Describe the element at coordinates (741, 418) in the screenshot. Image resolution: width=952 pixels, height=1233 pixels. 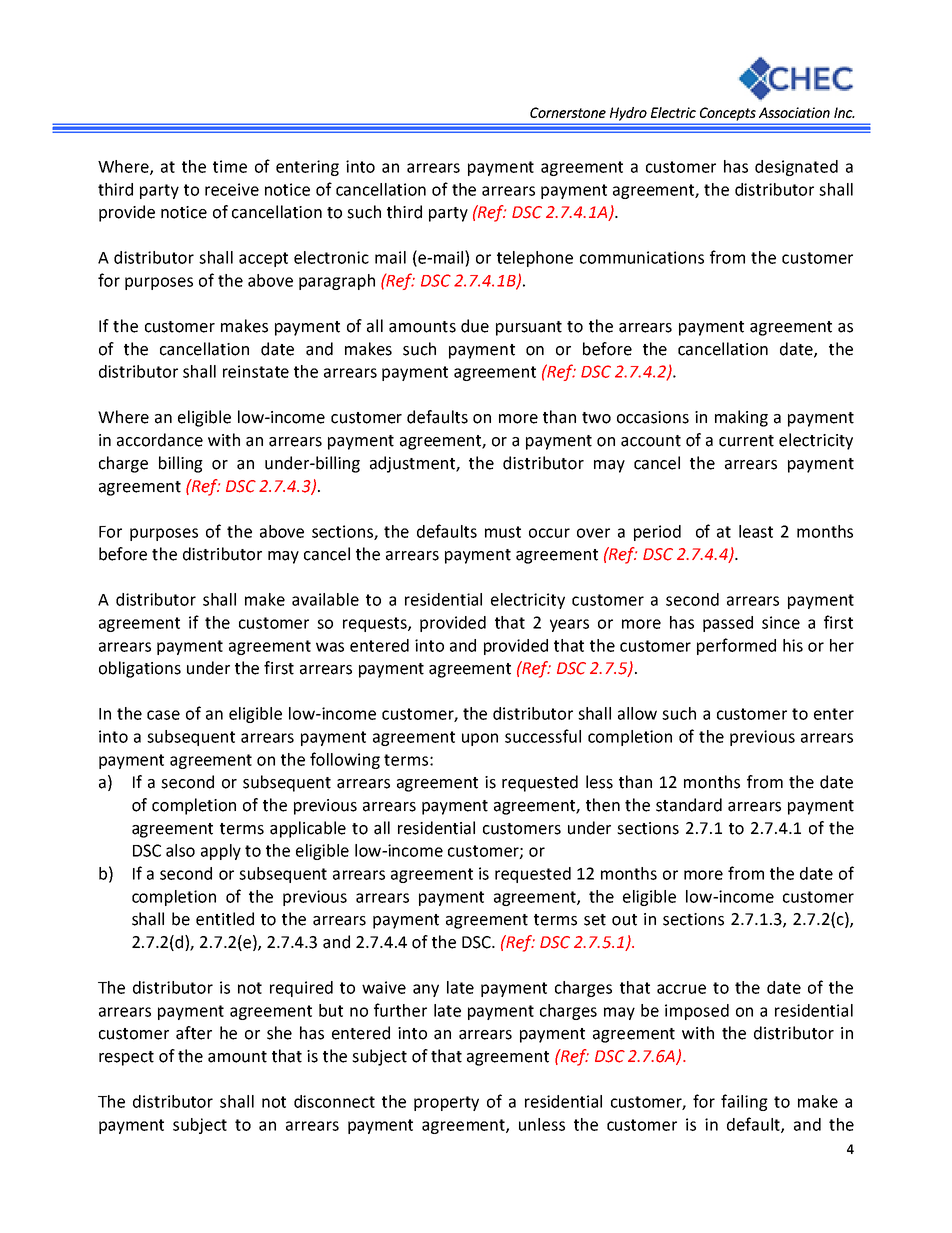
I see `making` at that location.
